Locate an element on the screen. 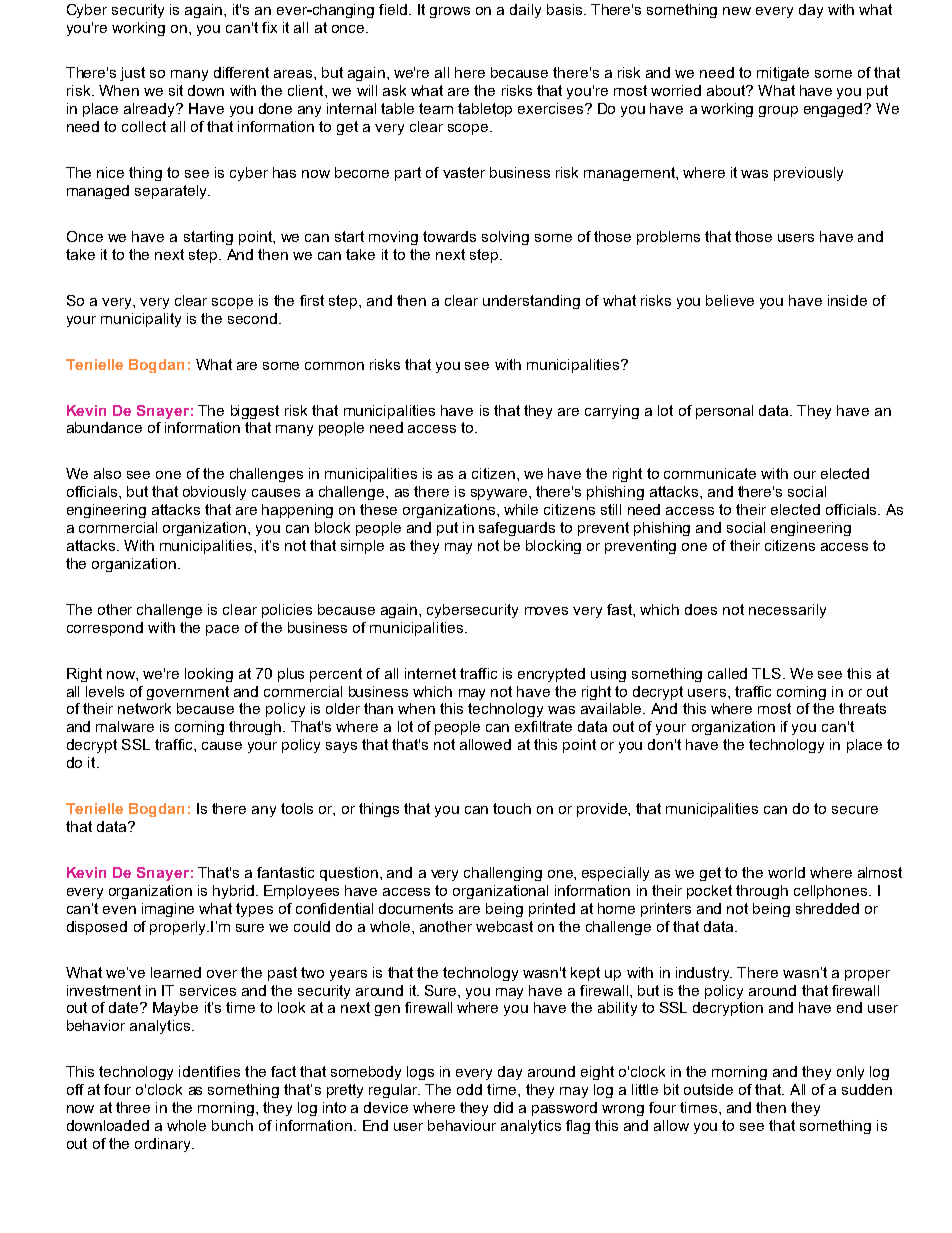  understanding is located at coordinates (531, 302).
